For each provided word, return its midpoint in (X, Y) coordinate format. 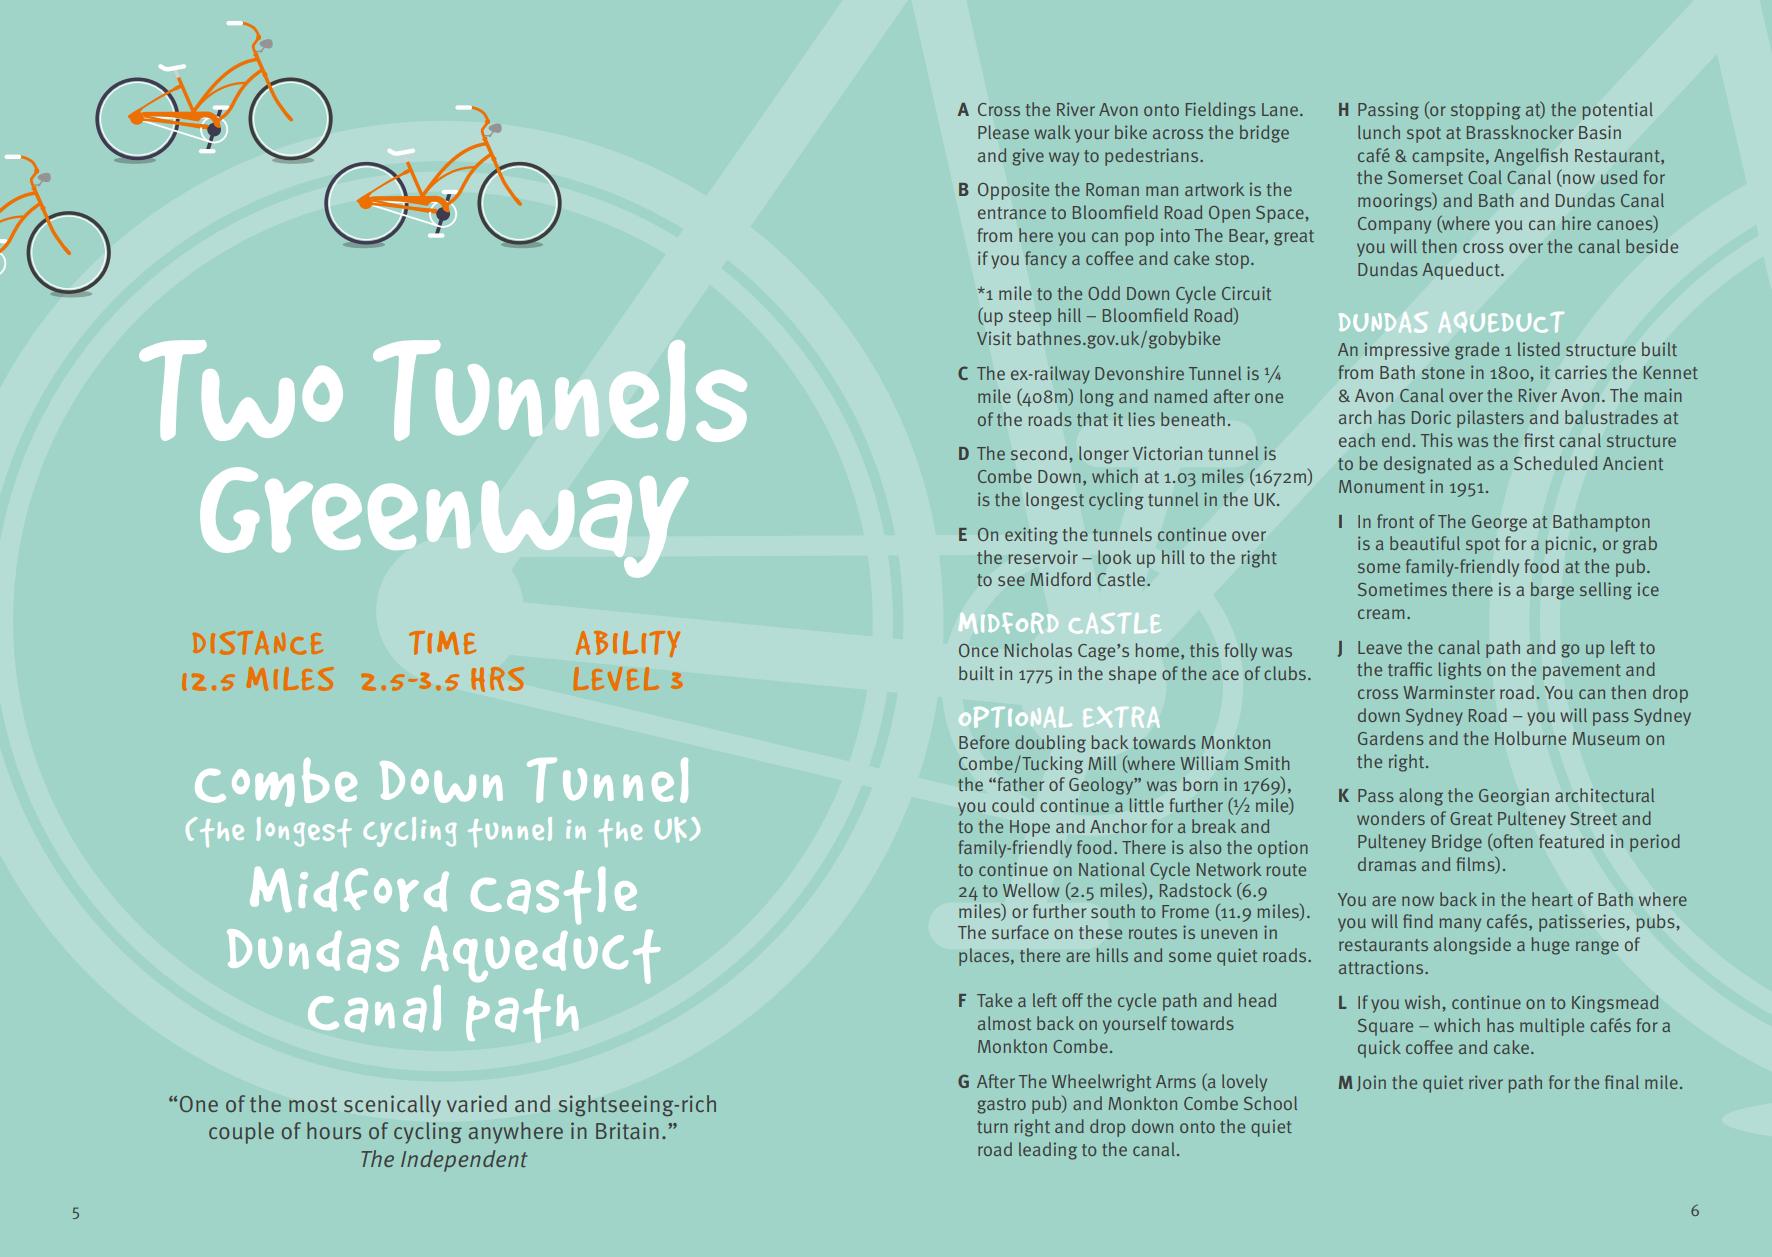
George (1499, 523)
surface (1020, 932)
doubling (1050, 744)
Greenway (444, 522)
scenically (392, 1106)
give (1028, 157)
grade (1477, 351)
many (1460, 925)
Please (1003, 132)
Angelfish (1531, 157)
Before (984, 742)
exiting (1031, 536)
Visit (994, 338)
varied (477, 1103)
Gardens (1391, 738)
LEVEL (616, 679)
